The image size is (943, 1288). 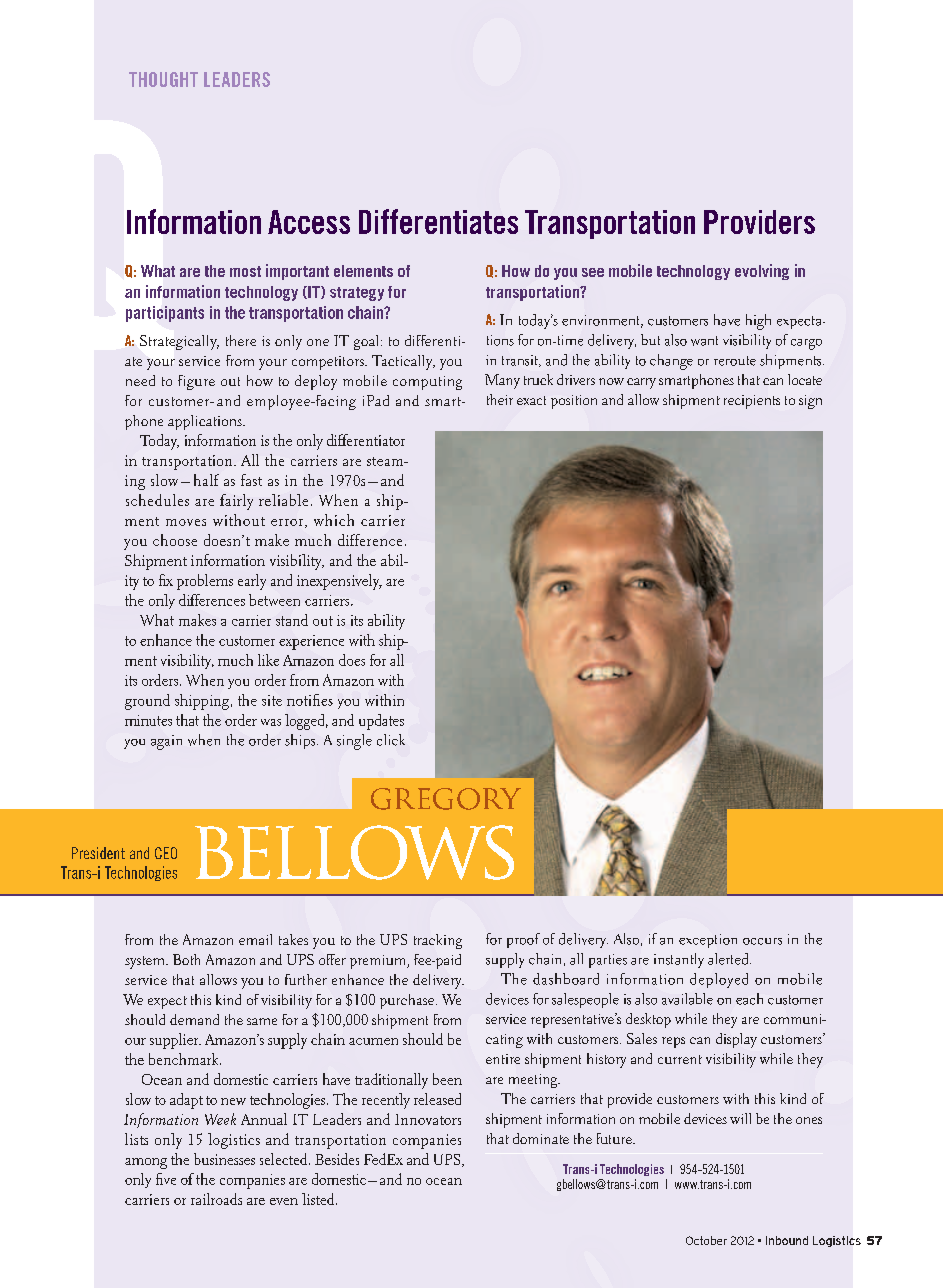 I want to click on click, so click(x=391, y=740).
